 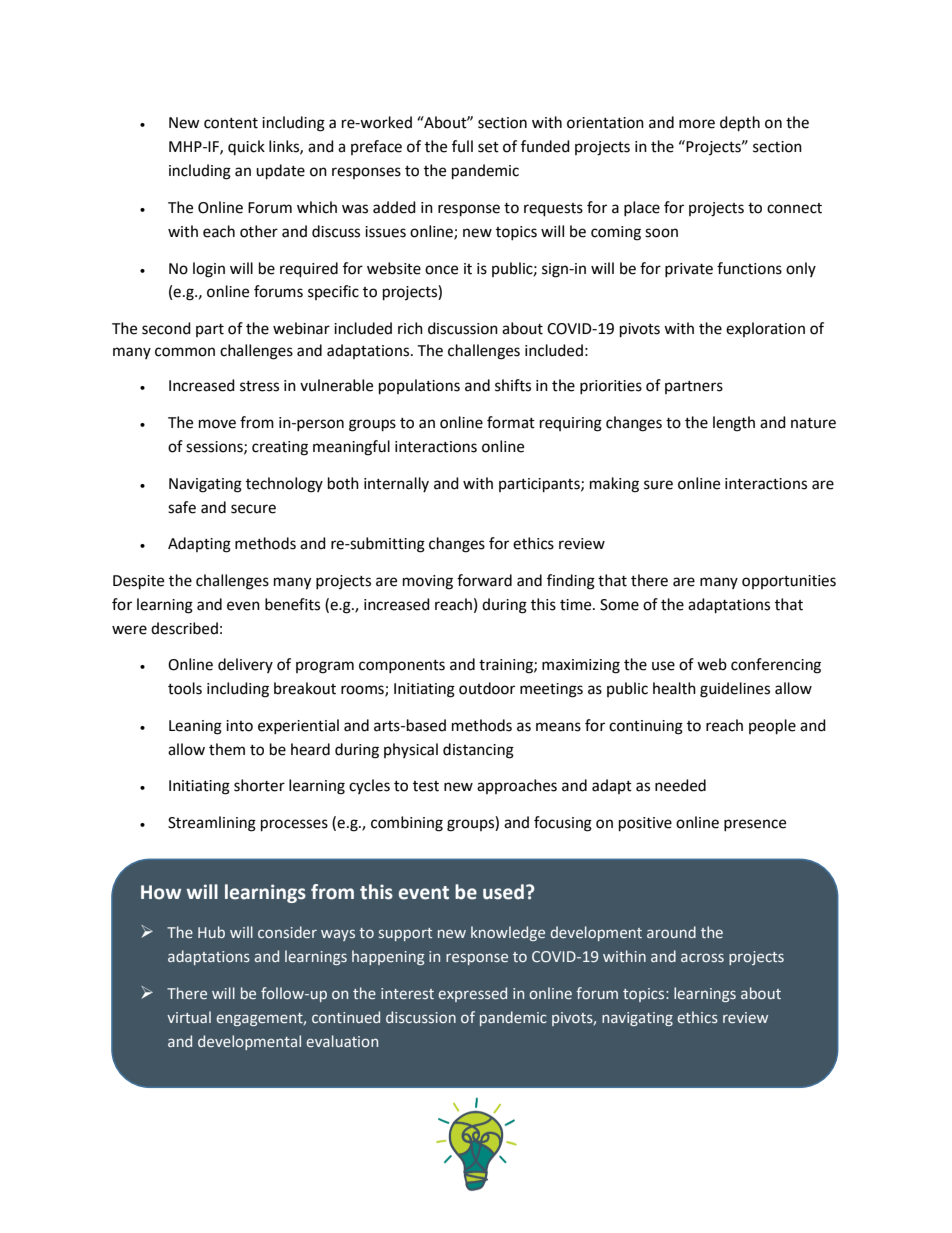 What do you see at coordinates (789, 582) in the screenshot?
I see `opportunities` at bounding box center [789, 582].
